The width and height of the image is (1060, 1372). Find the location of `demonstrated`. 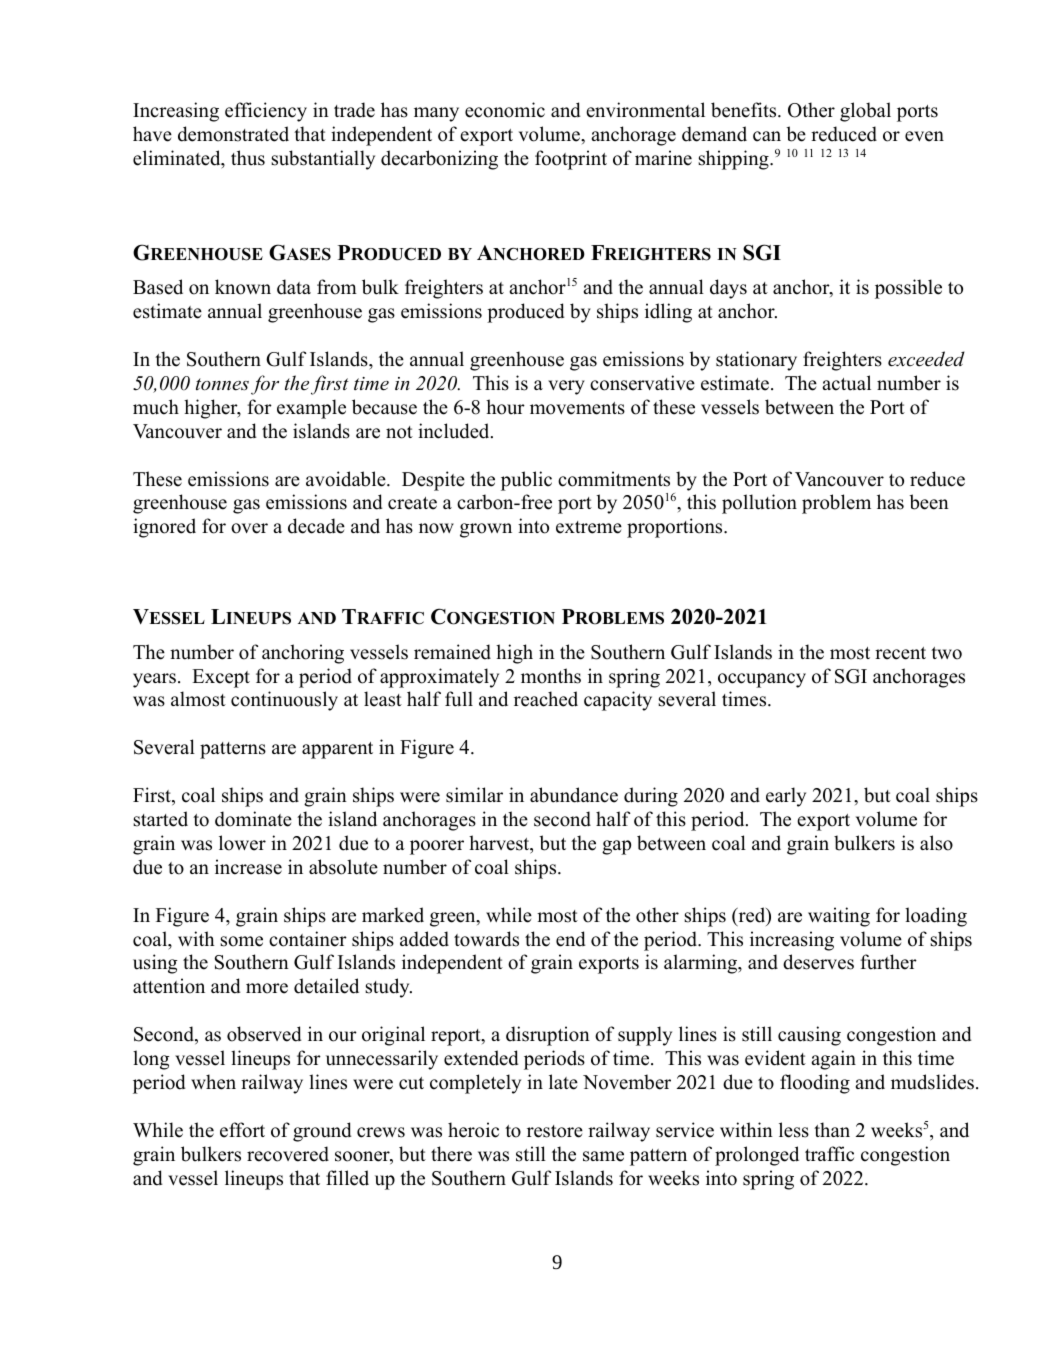

demonstrated is located at coordinates (233, 134).
